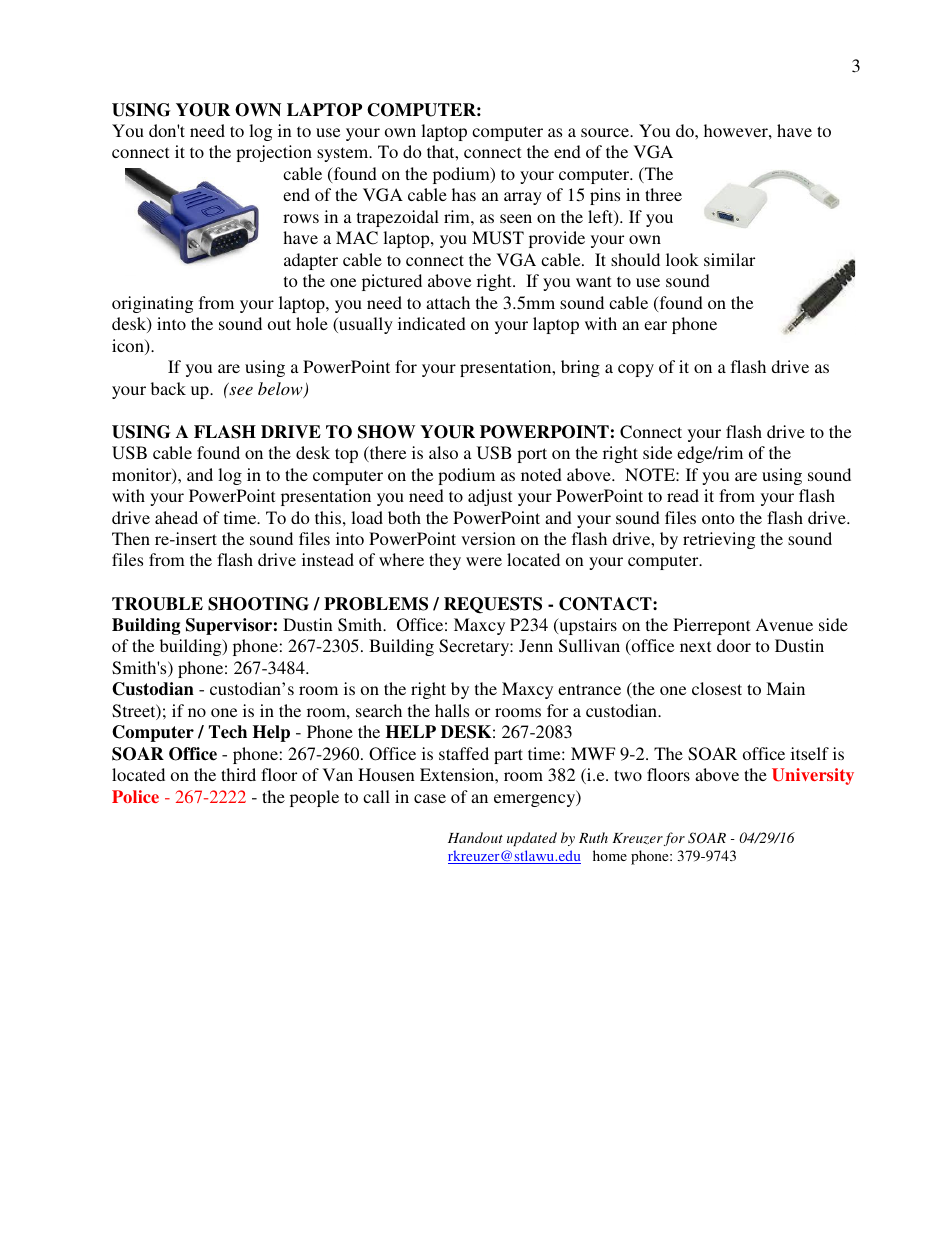 This screenshot has width=952, height=1233. Describe the element at coordinates (475, 837) in the screenshot. I see `Handout` at that location.
